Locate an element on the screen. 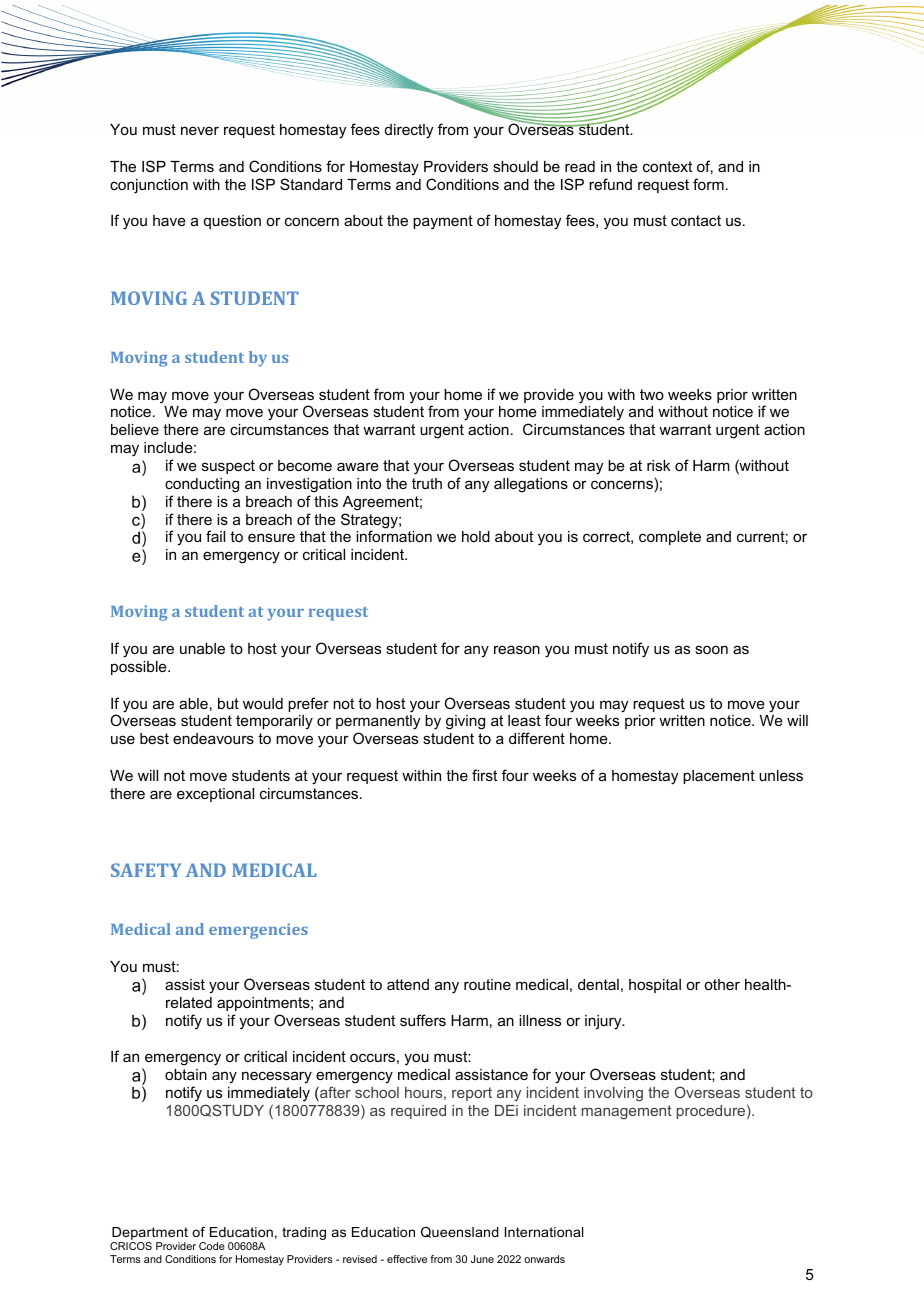 The image size is (924, 1308). never is located at coordinates (200, 130).
